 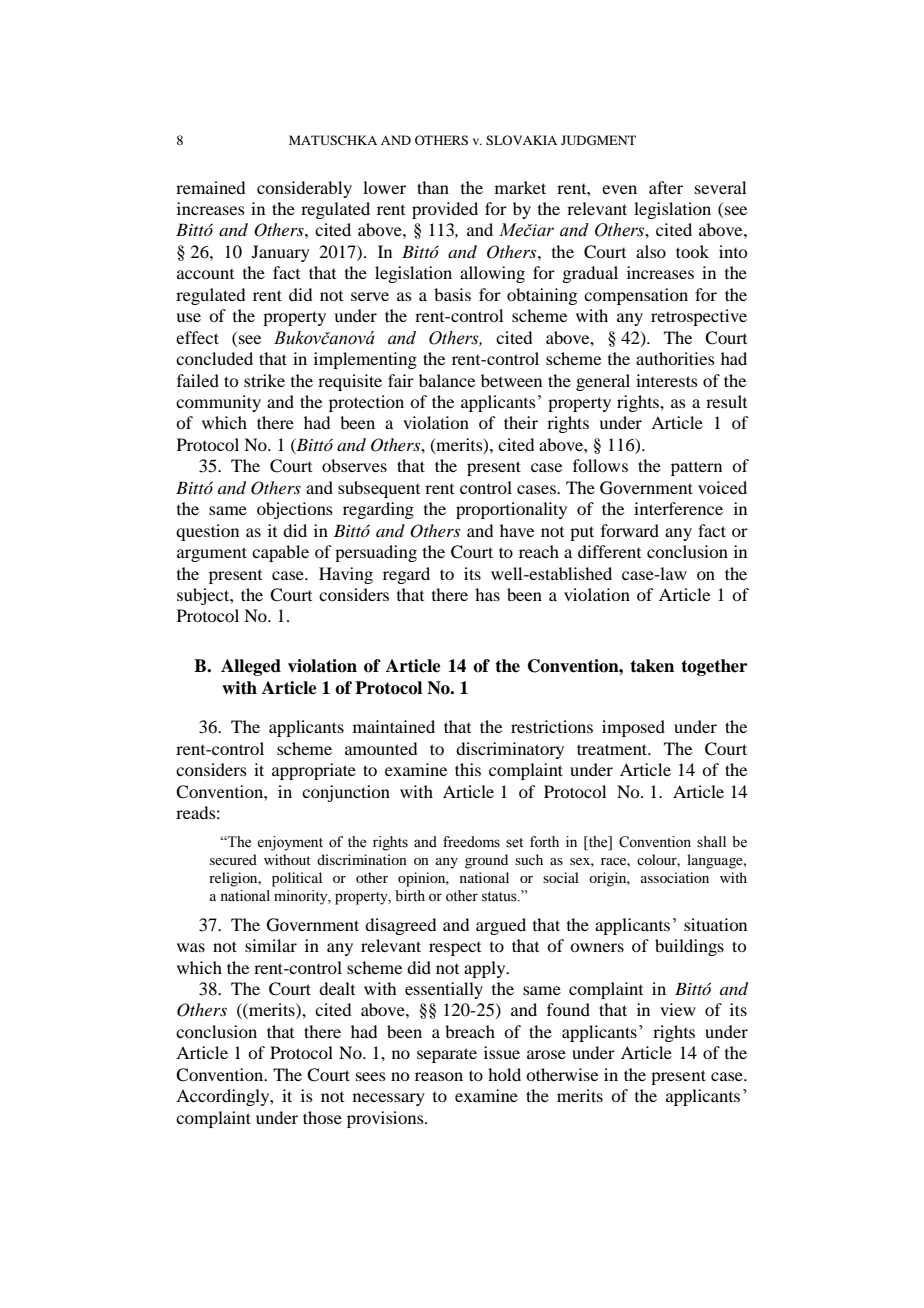 I want to click on taken, so click(x=652, y=666).
